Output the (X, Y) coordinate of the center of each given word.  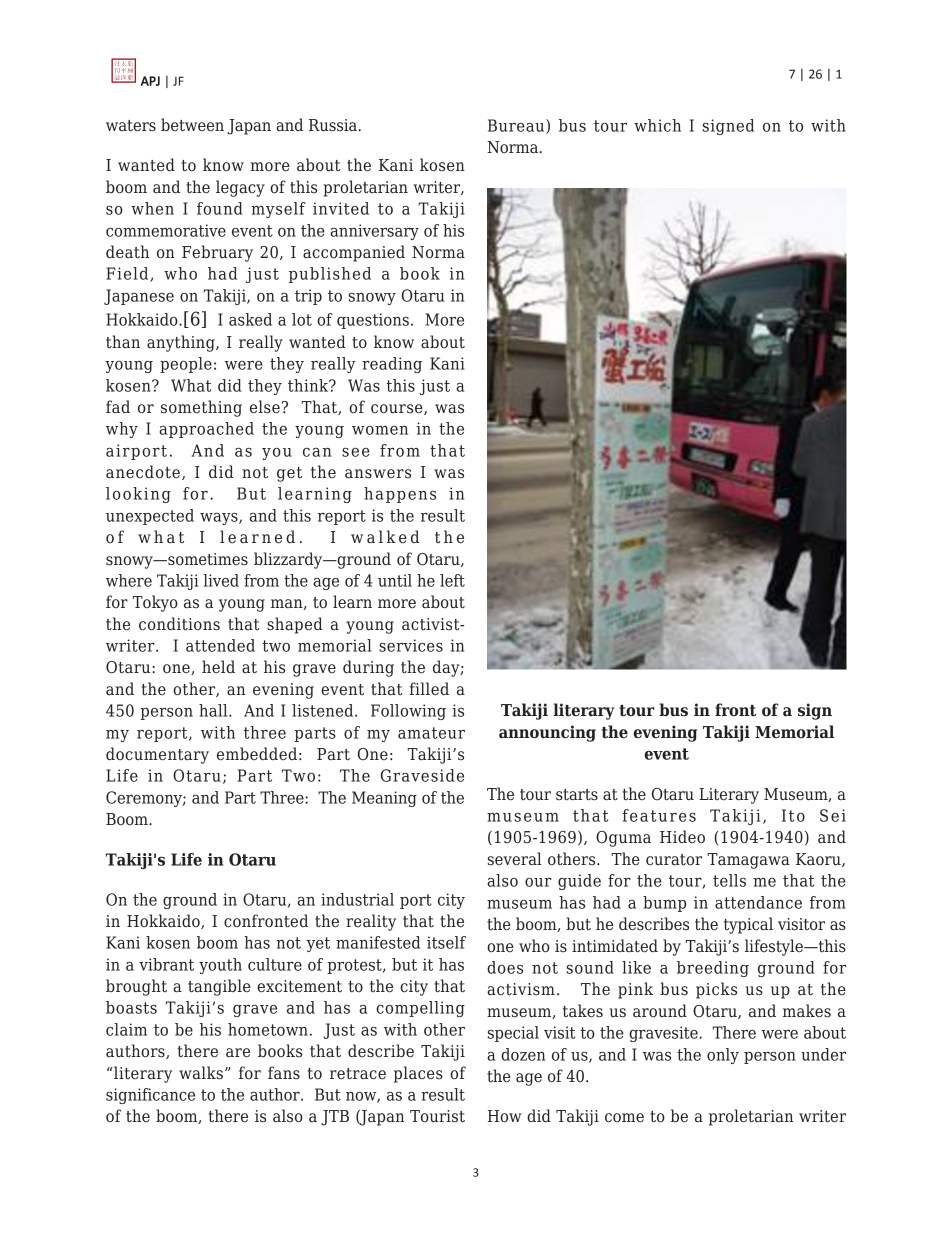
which (657, 125)
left (452, 580)
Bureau (517, 126)
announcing (547, 733)
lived (221, 580)
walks (201, 1073)
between (192, 125)
